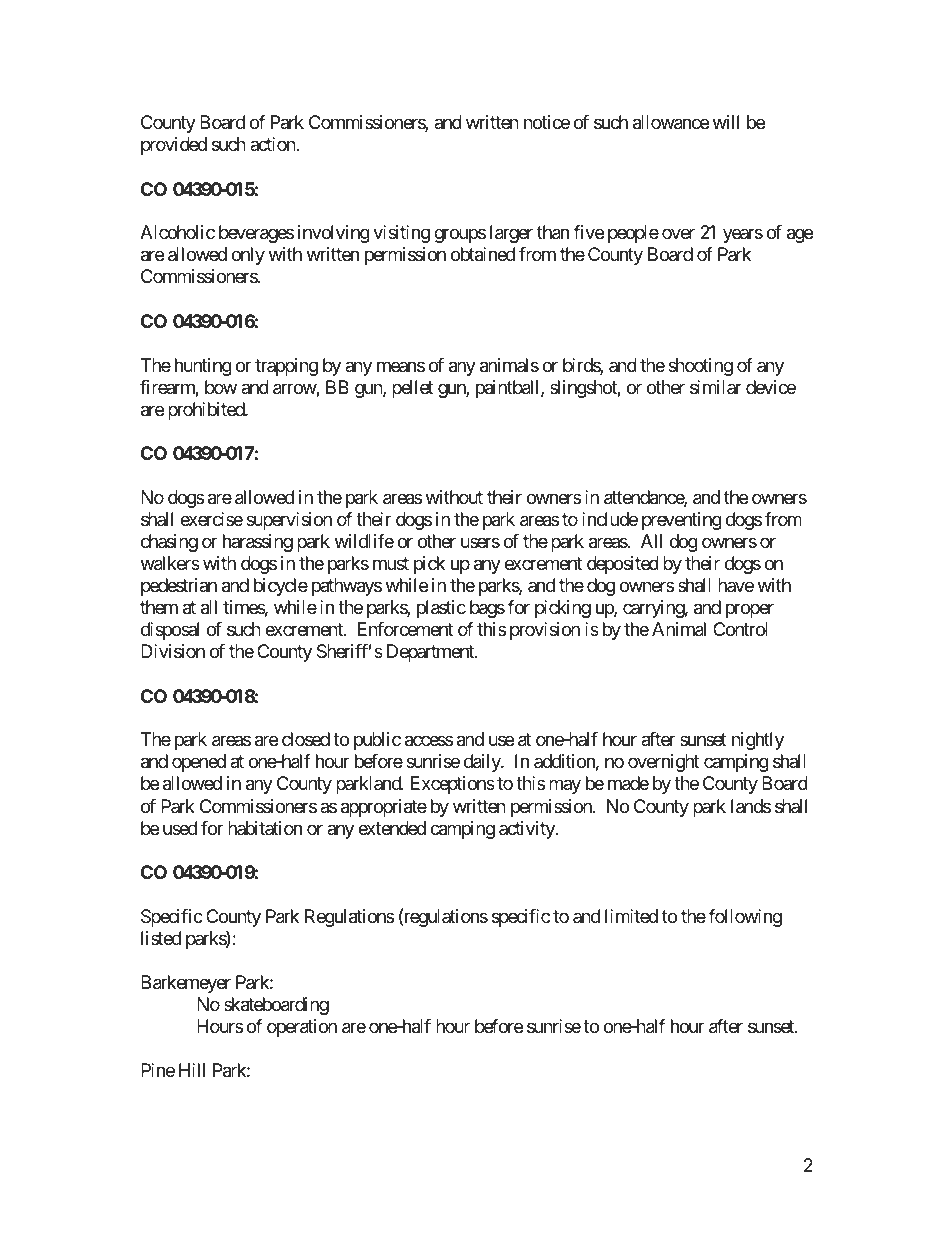 Image resolution: width=952 pixels, height=1233 pixels. I want to click on plastic, so click(441, 609).
